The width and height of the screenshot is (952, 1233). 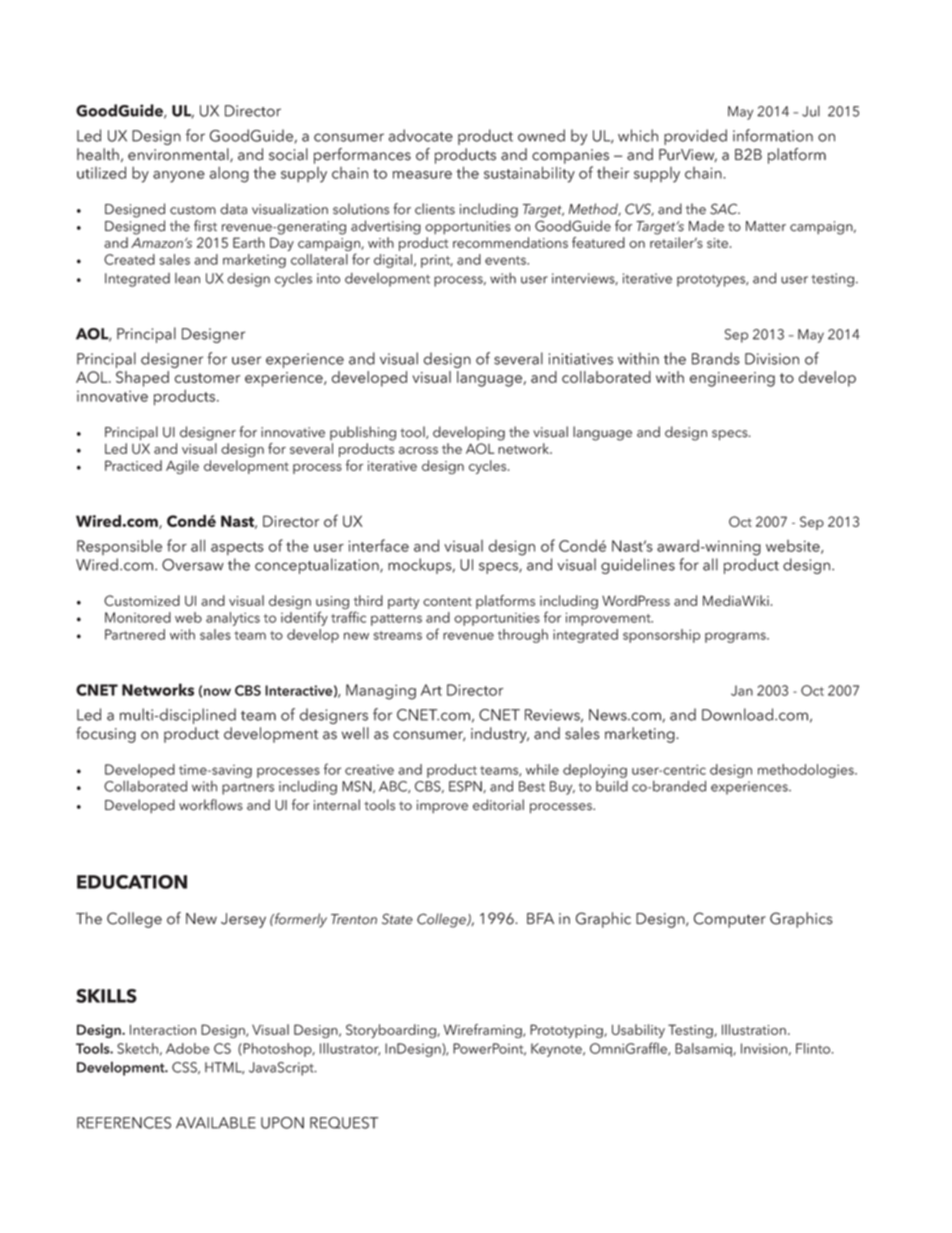 What do you see at coordinates (716, 358) in the screenshot?
I see `Brands` at bounding box center [716, 358].
